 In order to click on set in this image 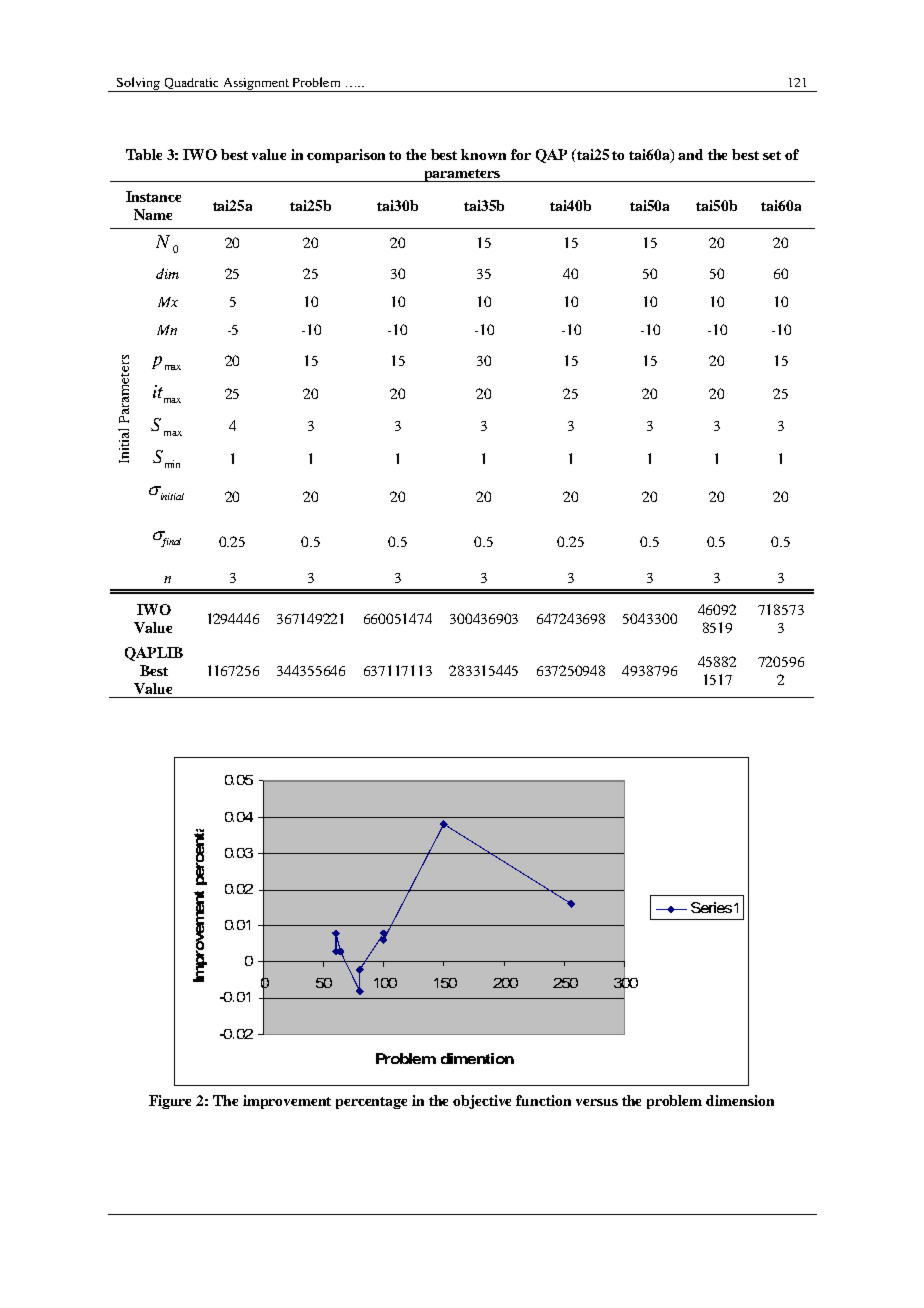, I will do `click(772, 155)`.
